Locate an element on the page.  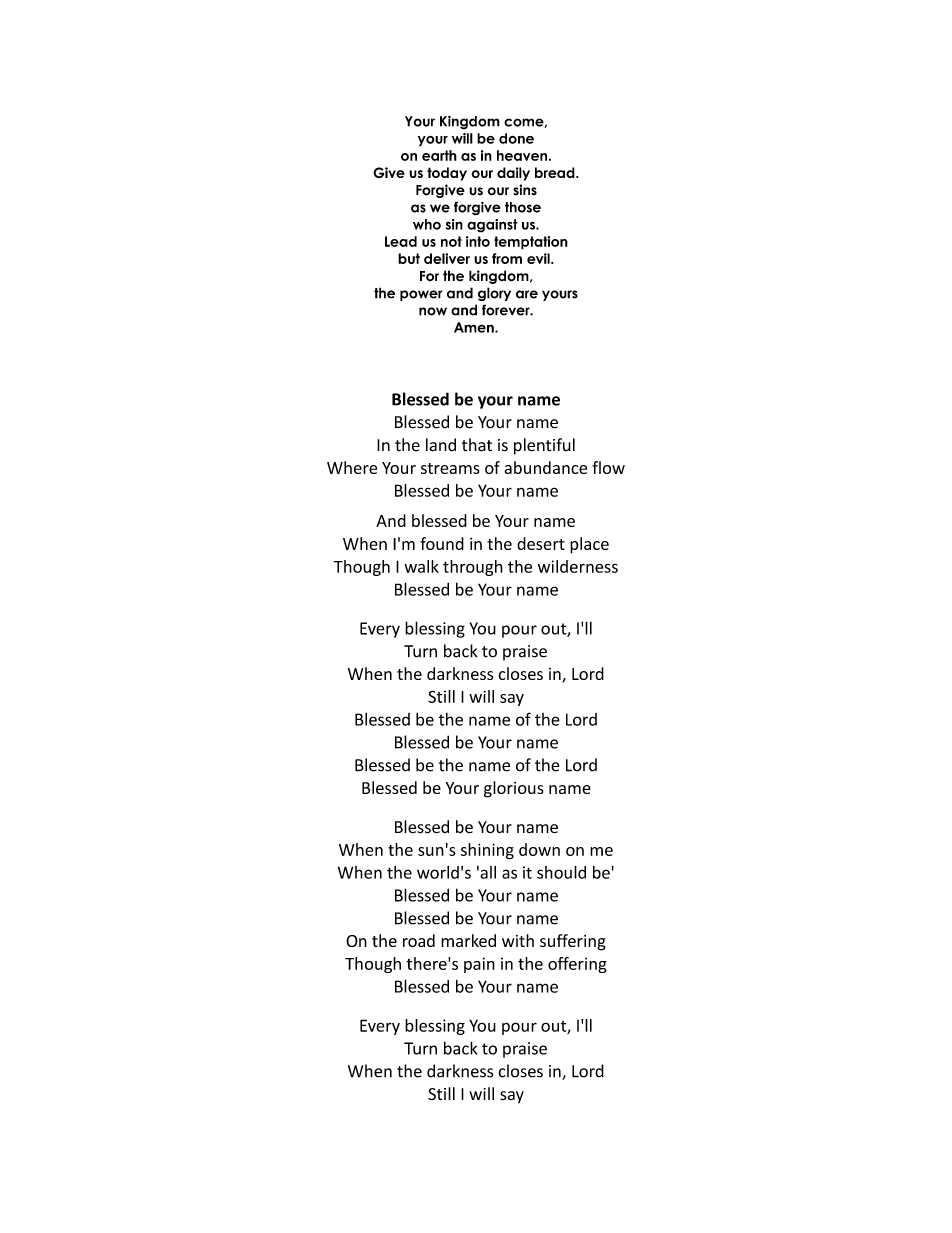
suffering is located at coordinates (573, 942).
